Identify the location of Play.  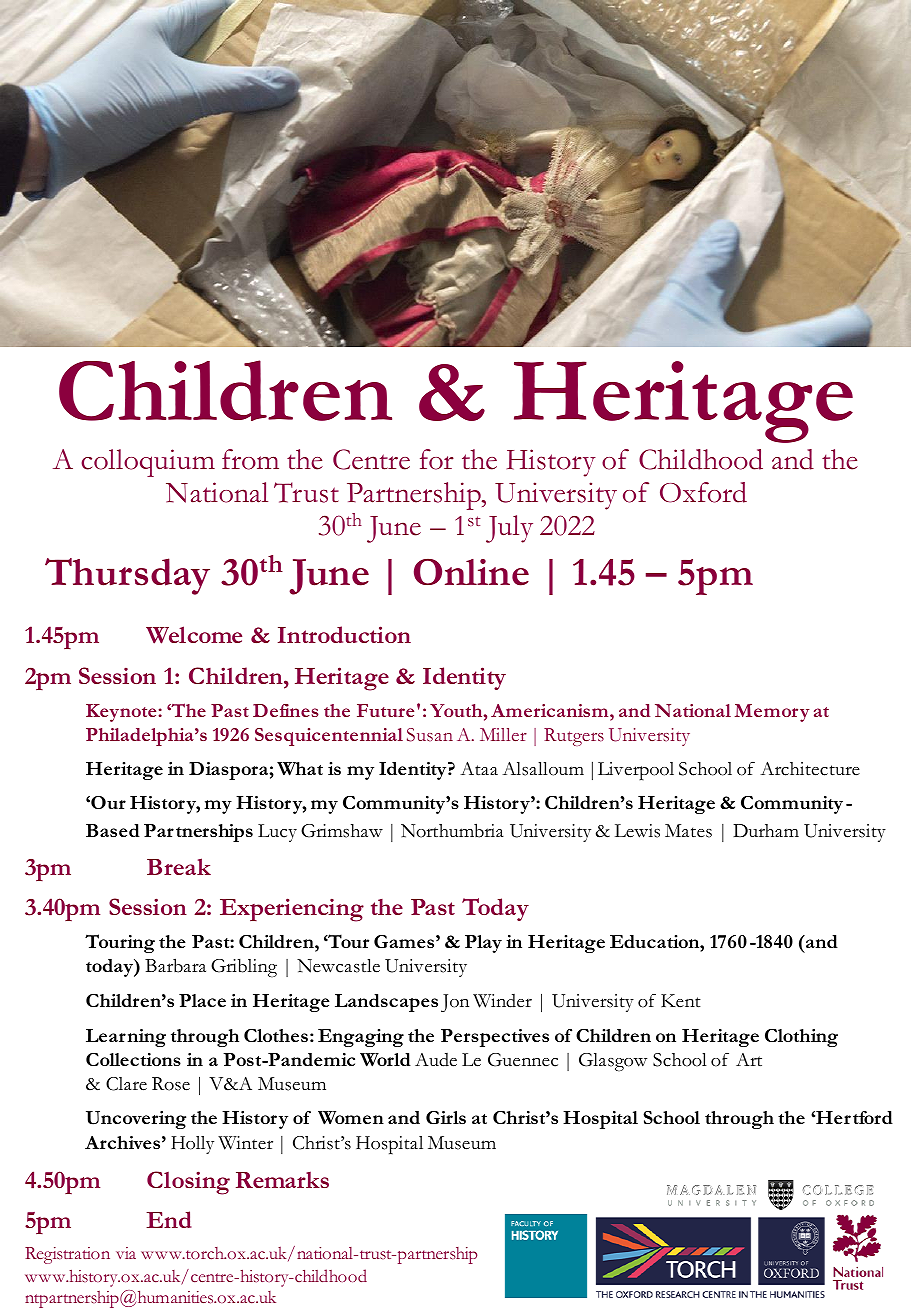
(483, 944).
